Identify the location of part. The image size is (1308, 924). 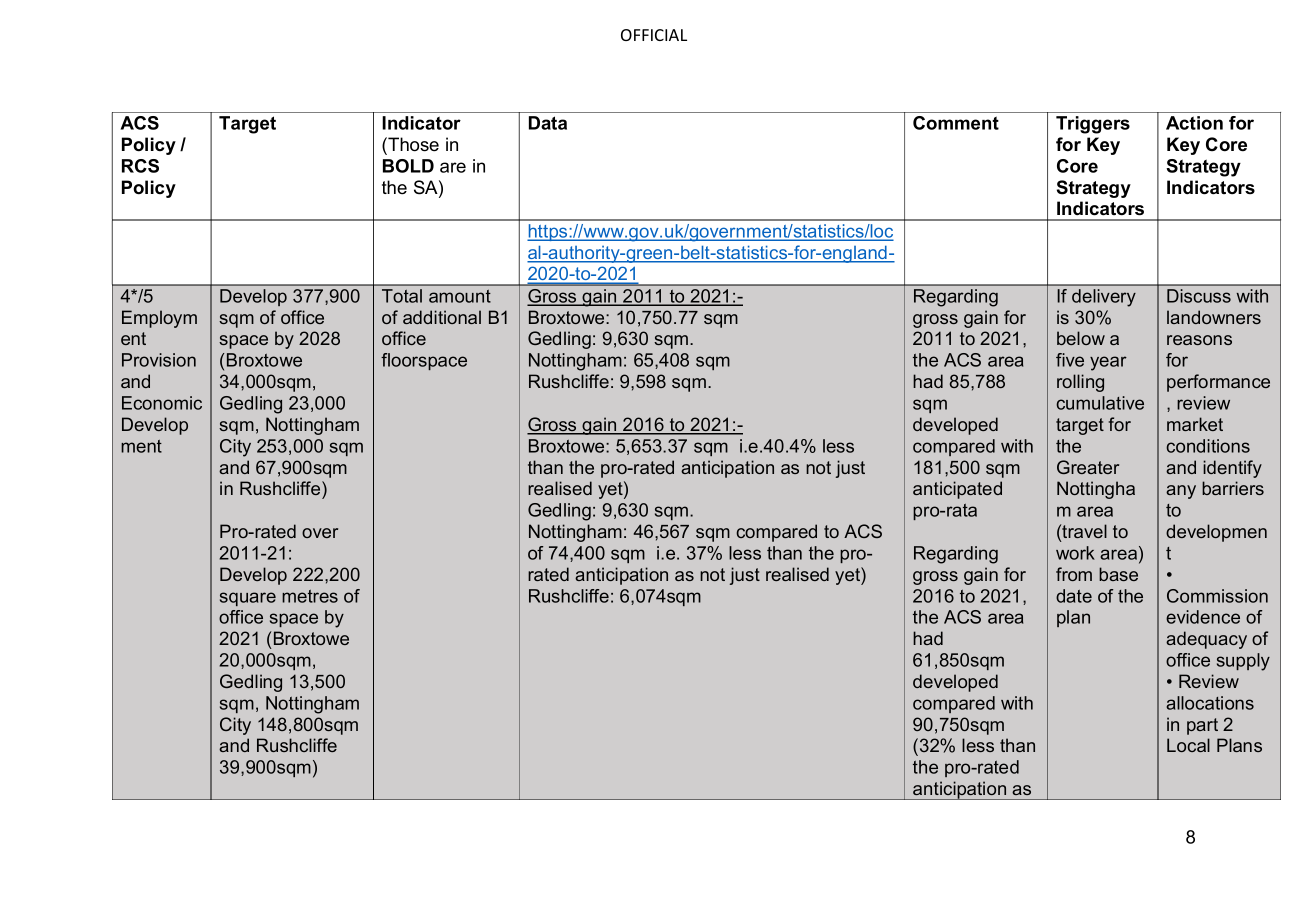
(1202, 726).
